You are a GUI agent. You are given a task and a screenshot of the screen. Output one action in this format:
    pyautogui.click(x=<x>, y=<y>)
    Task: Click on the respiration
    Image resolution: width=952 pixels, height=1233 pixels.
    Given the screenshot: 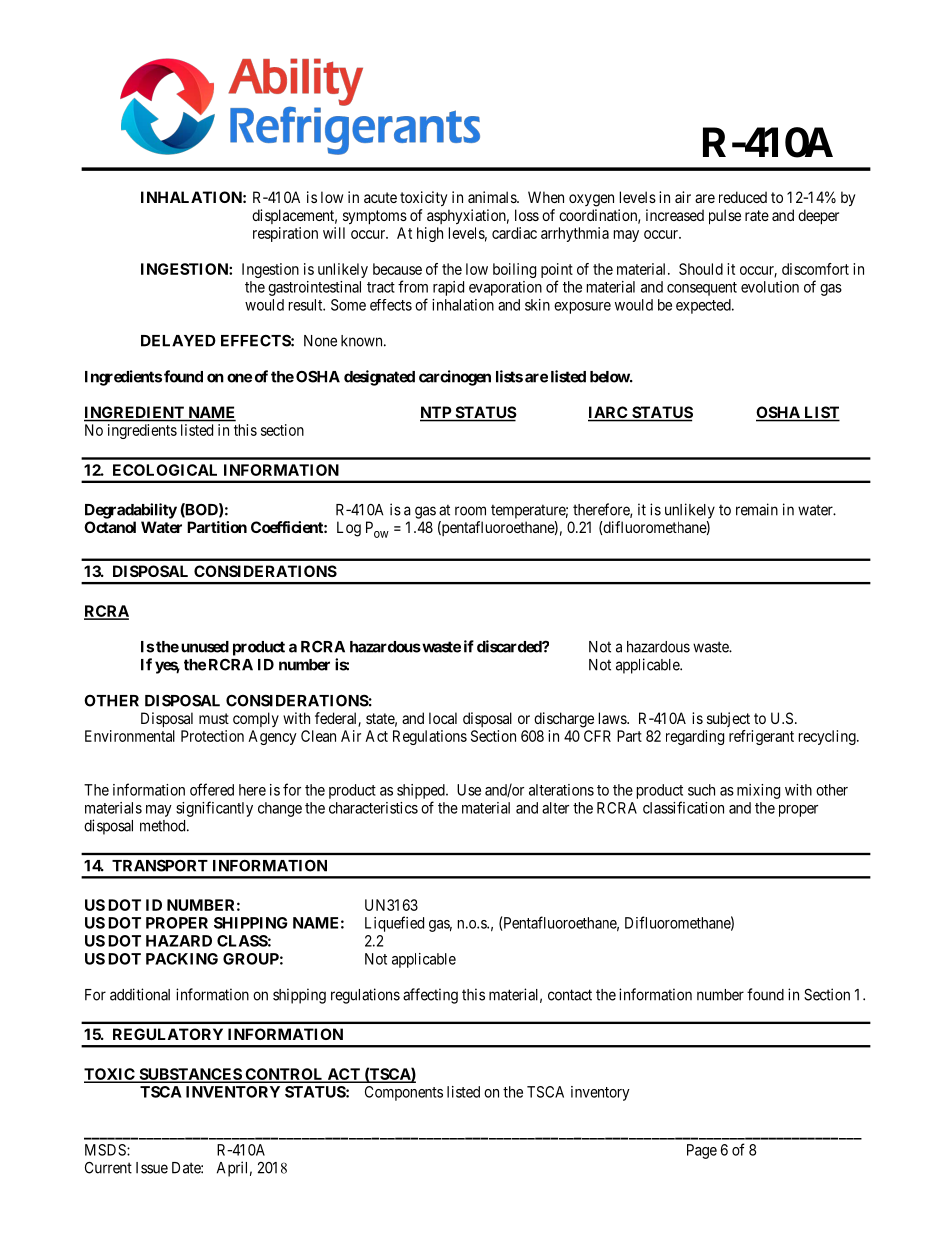 What is the action you would take?
    pyautogui.click(x=285, y=234)
